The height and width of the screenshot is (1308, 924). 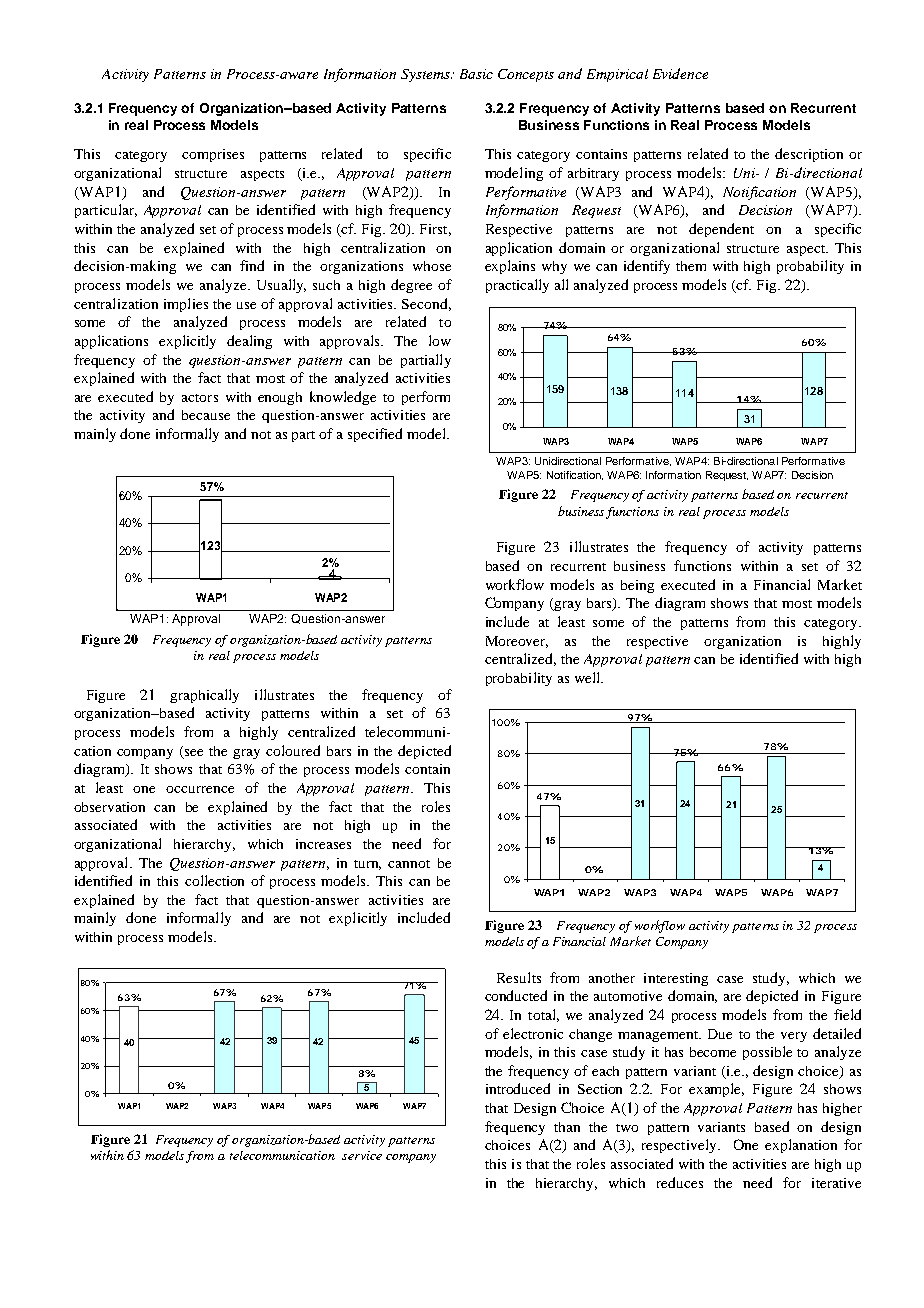 What do you see at coordinates (476, 74) in the screenshot?
I see `Basic` at bounding box center [476, 74].
